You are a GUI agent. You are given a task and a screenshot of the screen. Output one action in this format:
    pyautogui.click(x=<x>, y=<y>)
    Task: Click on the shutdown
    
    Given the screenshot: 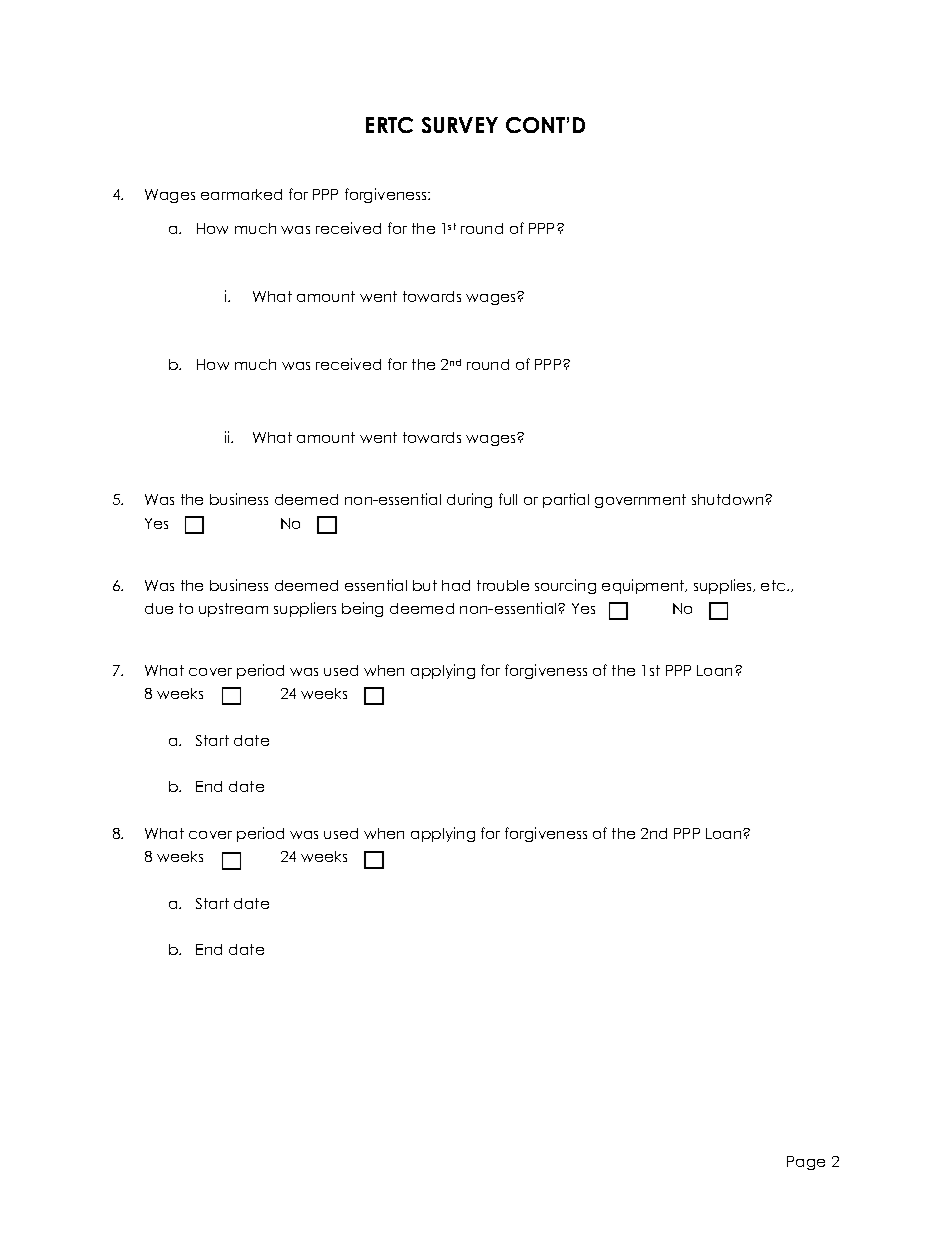 What is the action you would take?
    pyautogui.click(x=729, y=499)
